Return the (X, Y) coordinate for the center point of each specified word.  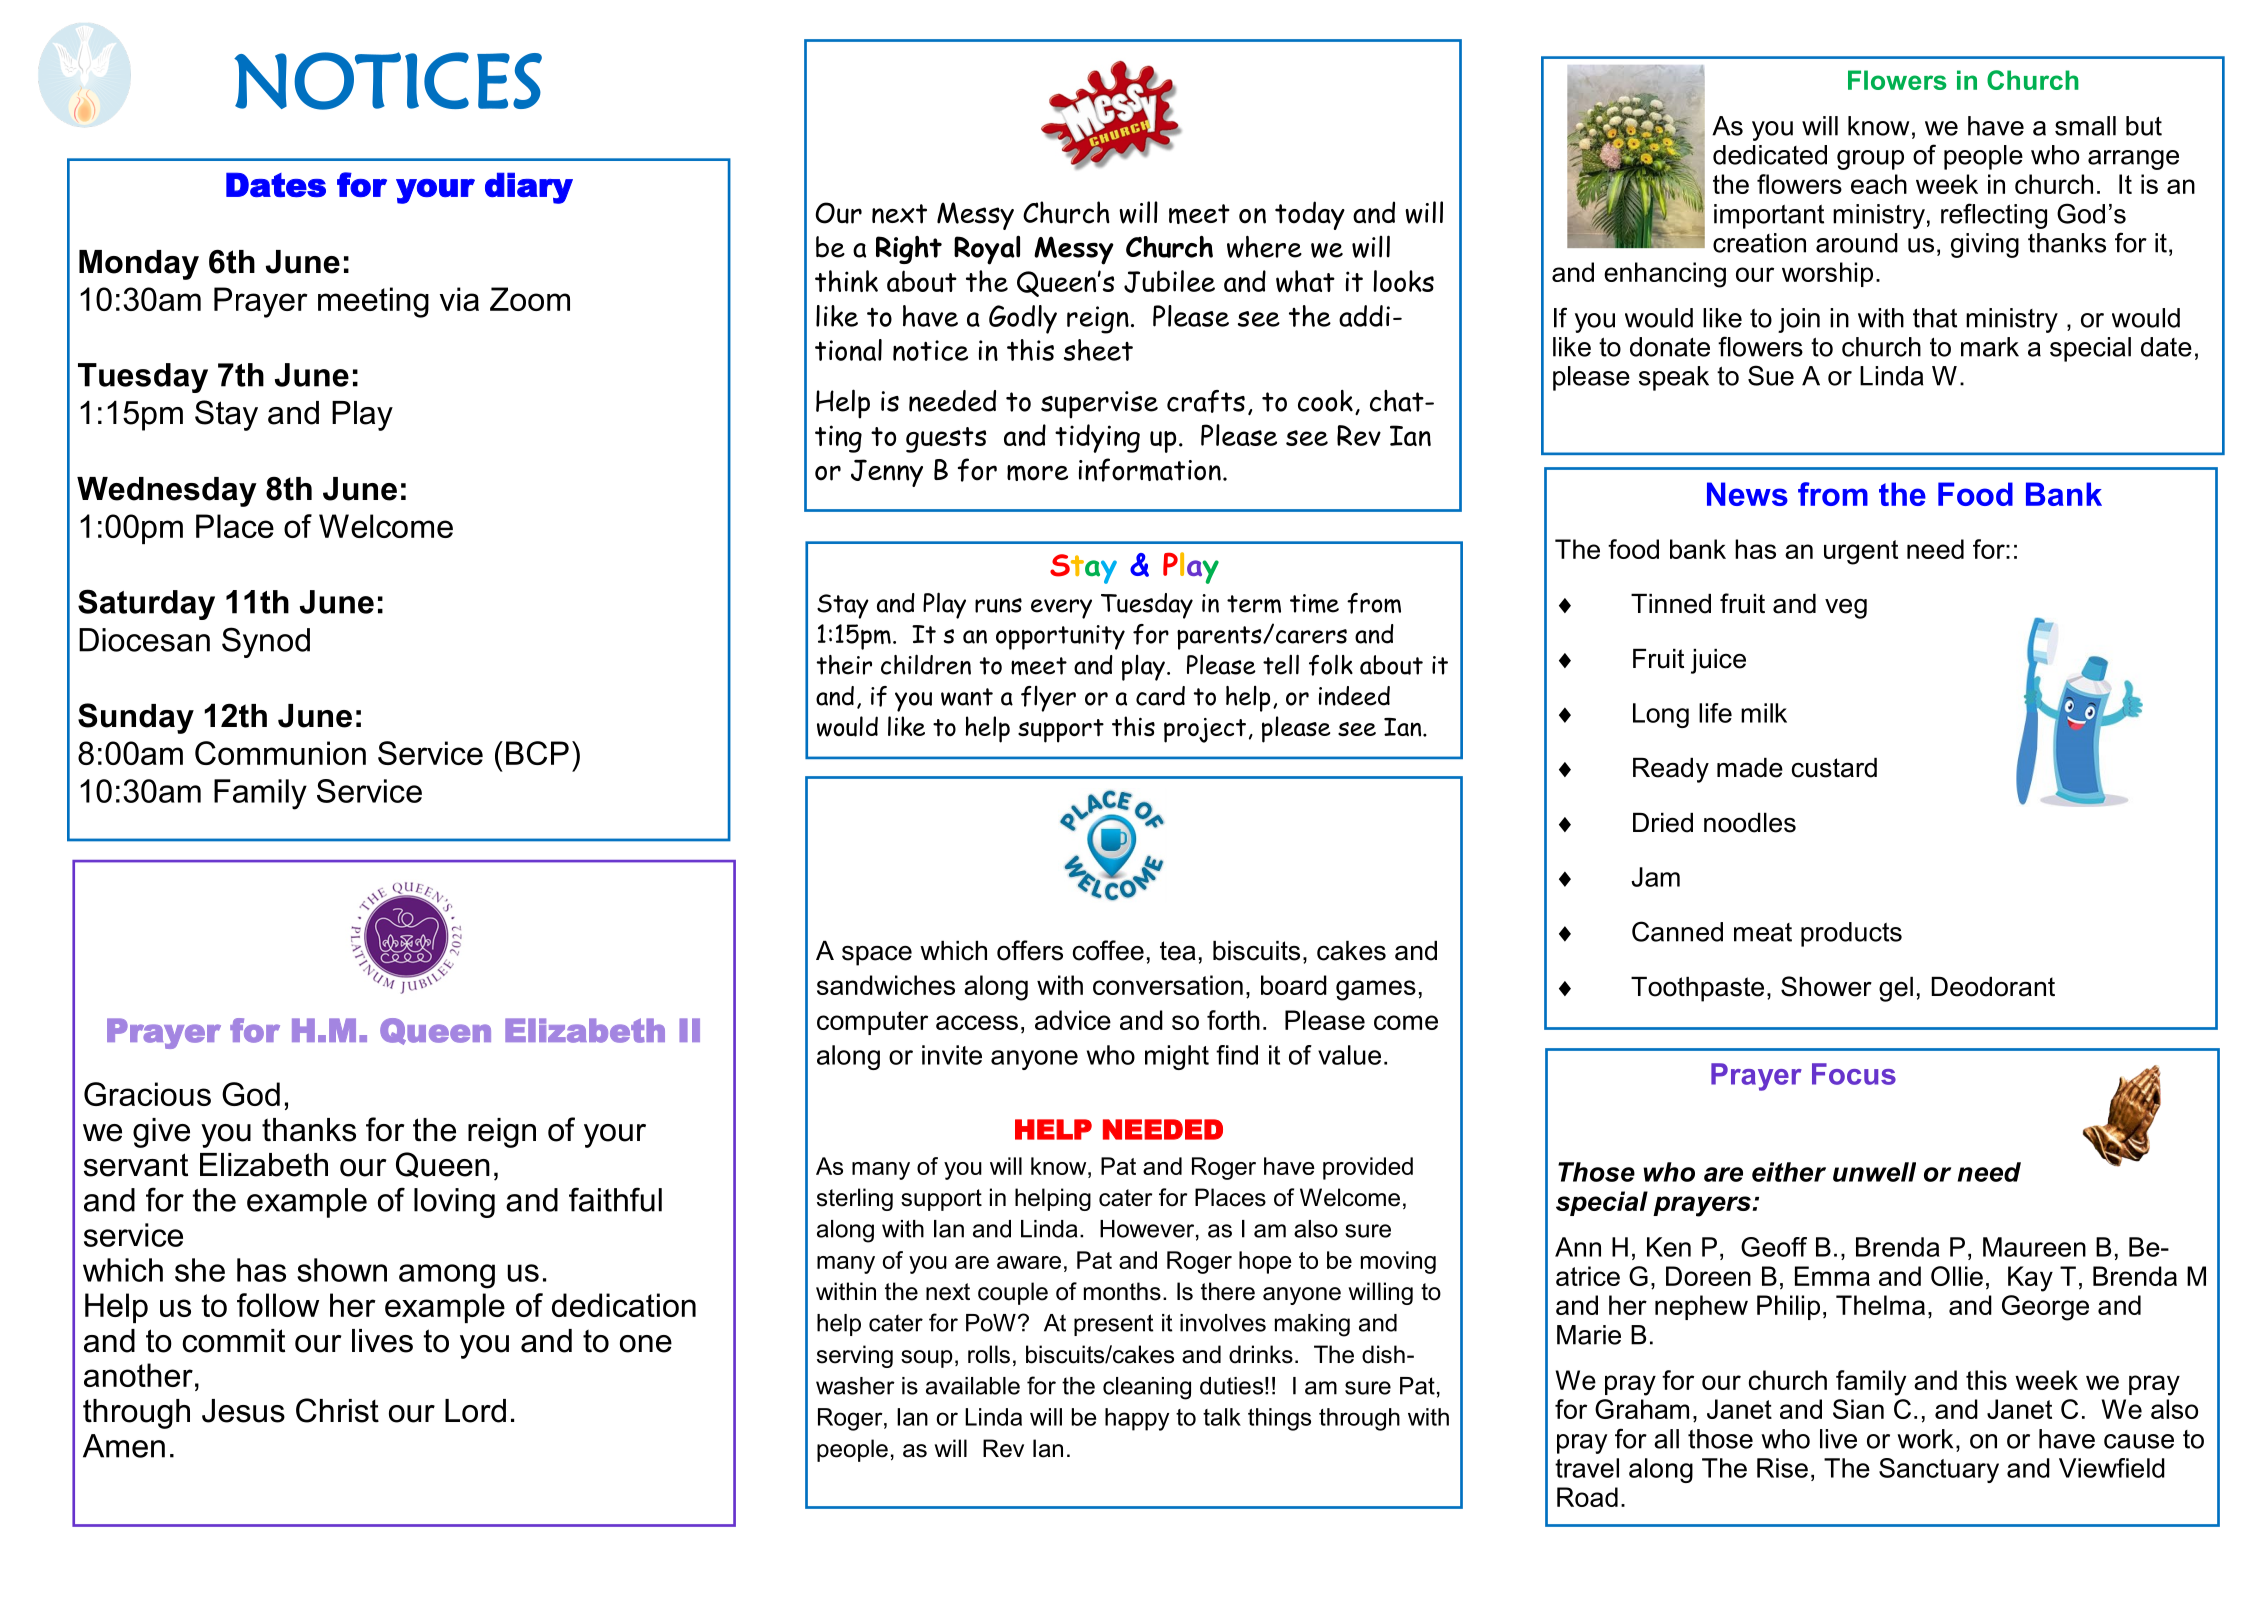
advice (1073, 1020)
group (1870, 160)
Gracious (147, 1094)
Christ (337, 1410)
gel (1896, 989)
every (1061, 609)
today (1310, 215)
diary (529, 188)
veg (1846, 609)
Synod (266, 642)
